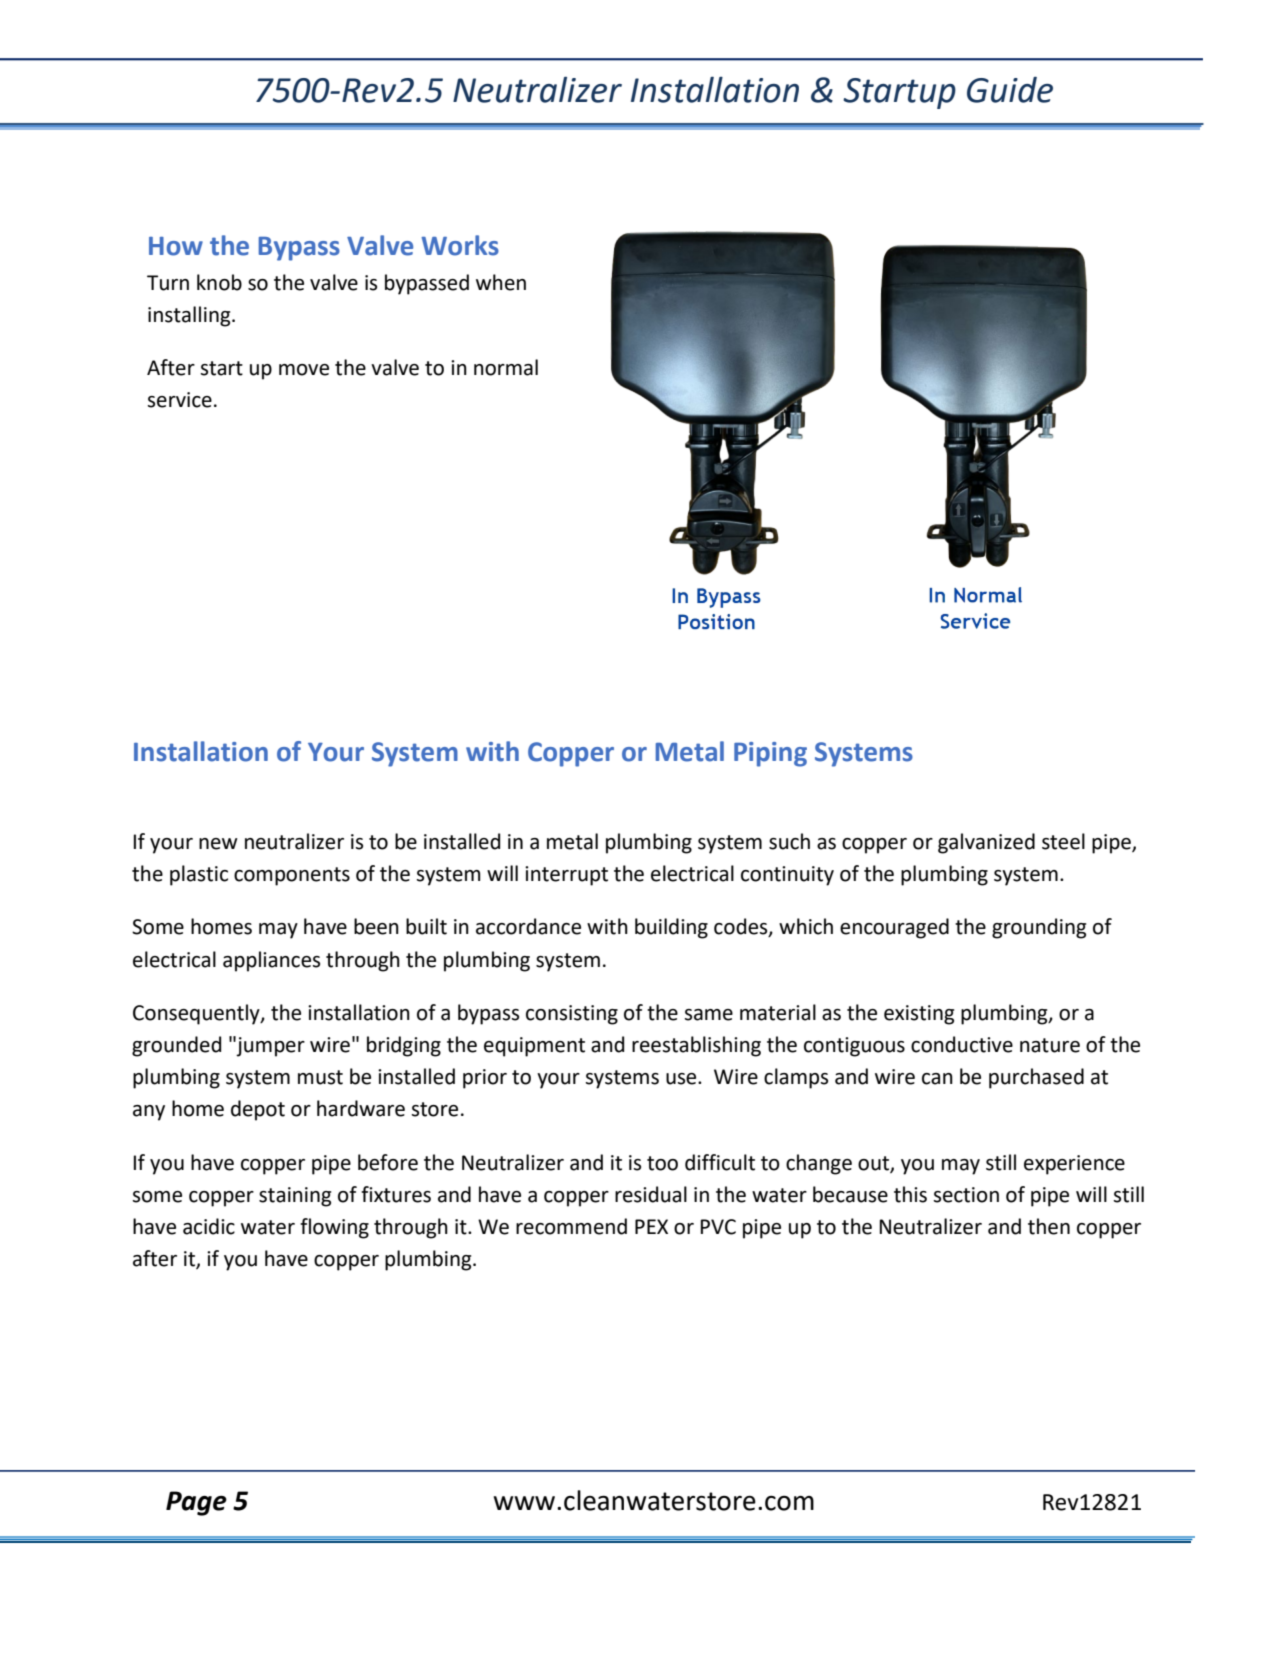 Image resolution: width=1277 pixels, height=1653 pixels. What do you see at coordinates (197, 1014) in the document?
I see `Consequently` at bounding box center [197, 1014].
